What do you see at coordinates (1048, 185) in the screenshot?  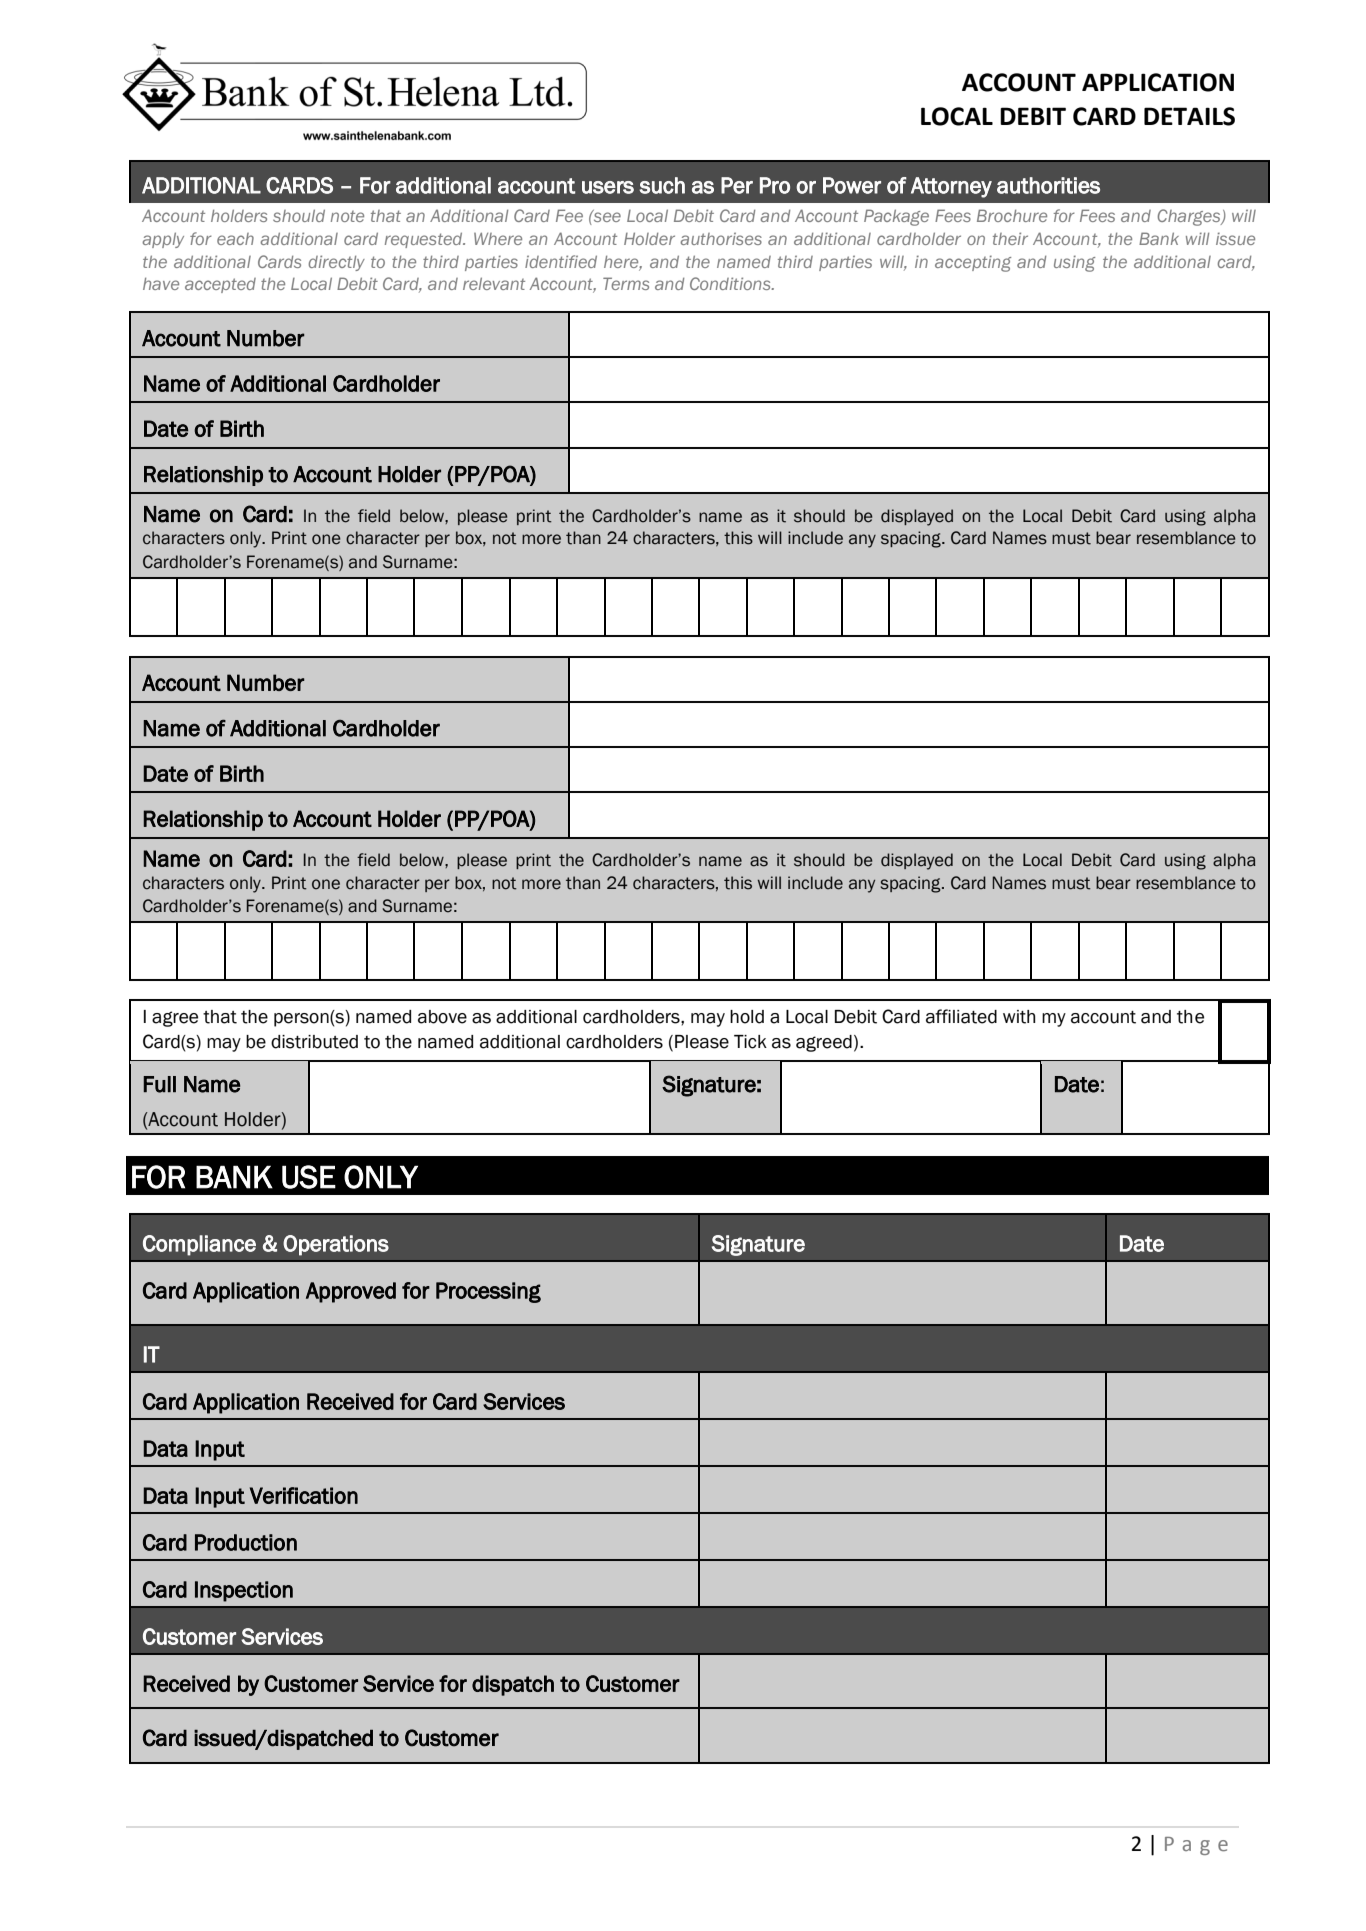 I see `authorities` at bounding box center [1048, 185].
